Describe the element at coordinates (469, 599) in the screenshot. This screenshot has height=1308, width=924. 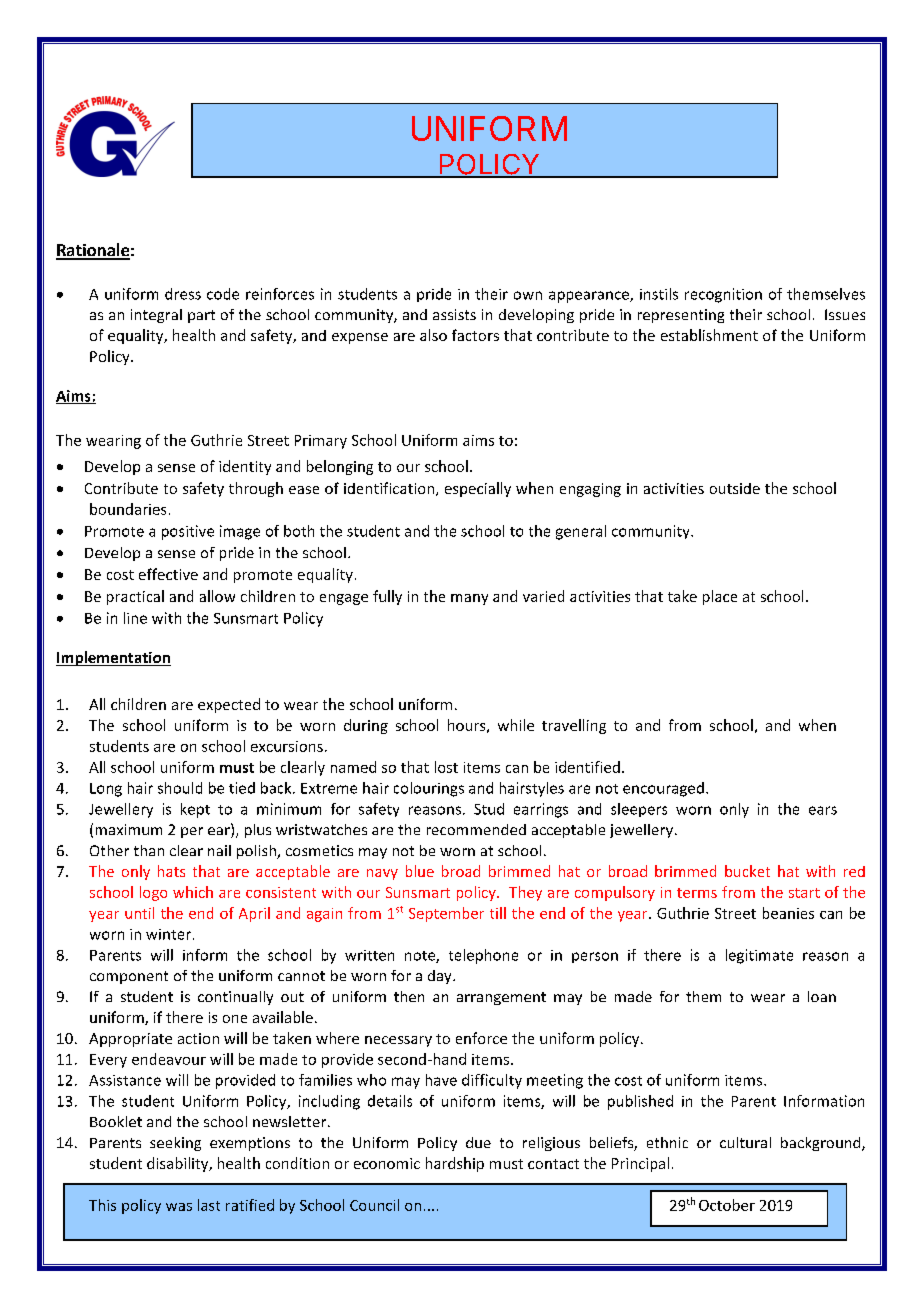
I see `many` at that location.
